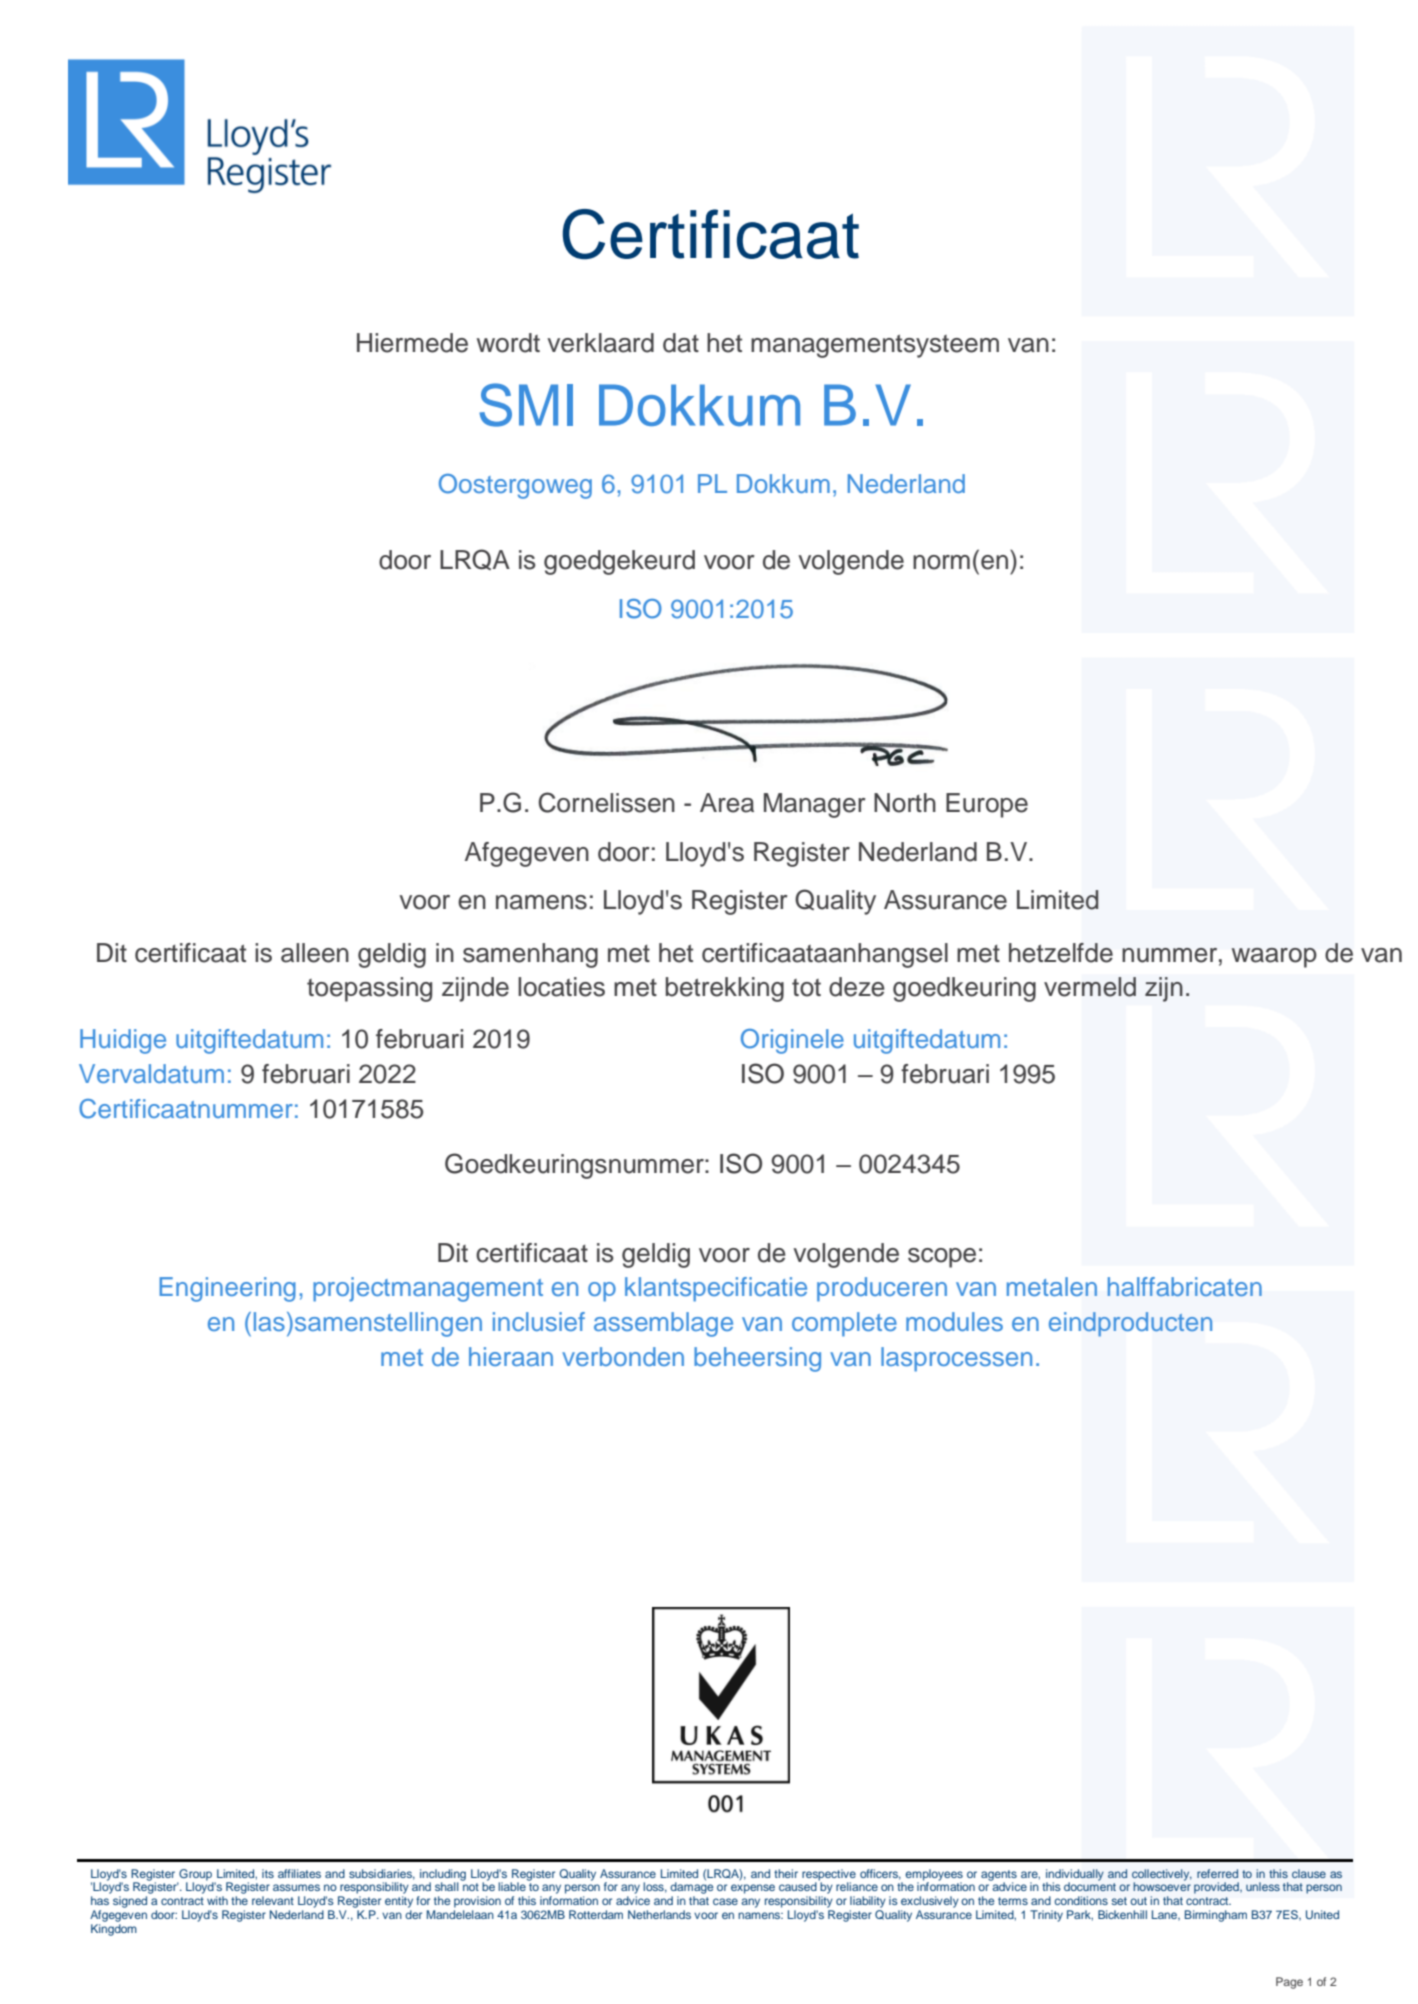 The height and width of the screenshot is (2004, 1418). Describe the element at coordinates (727, 803) in the screenshot. I see `Area` at that location.
